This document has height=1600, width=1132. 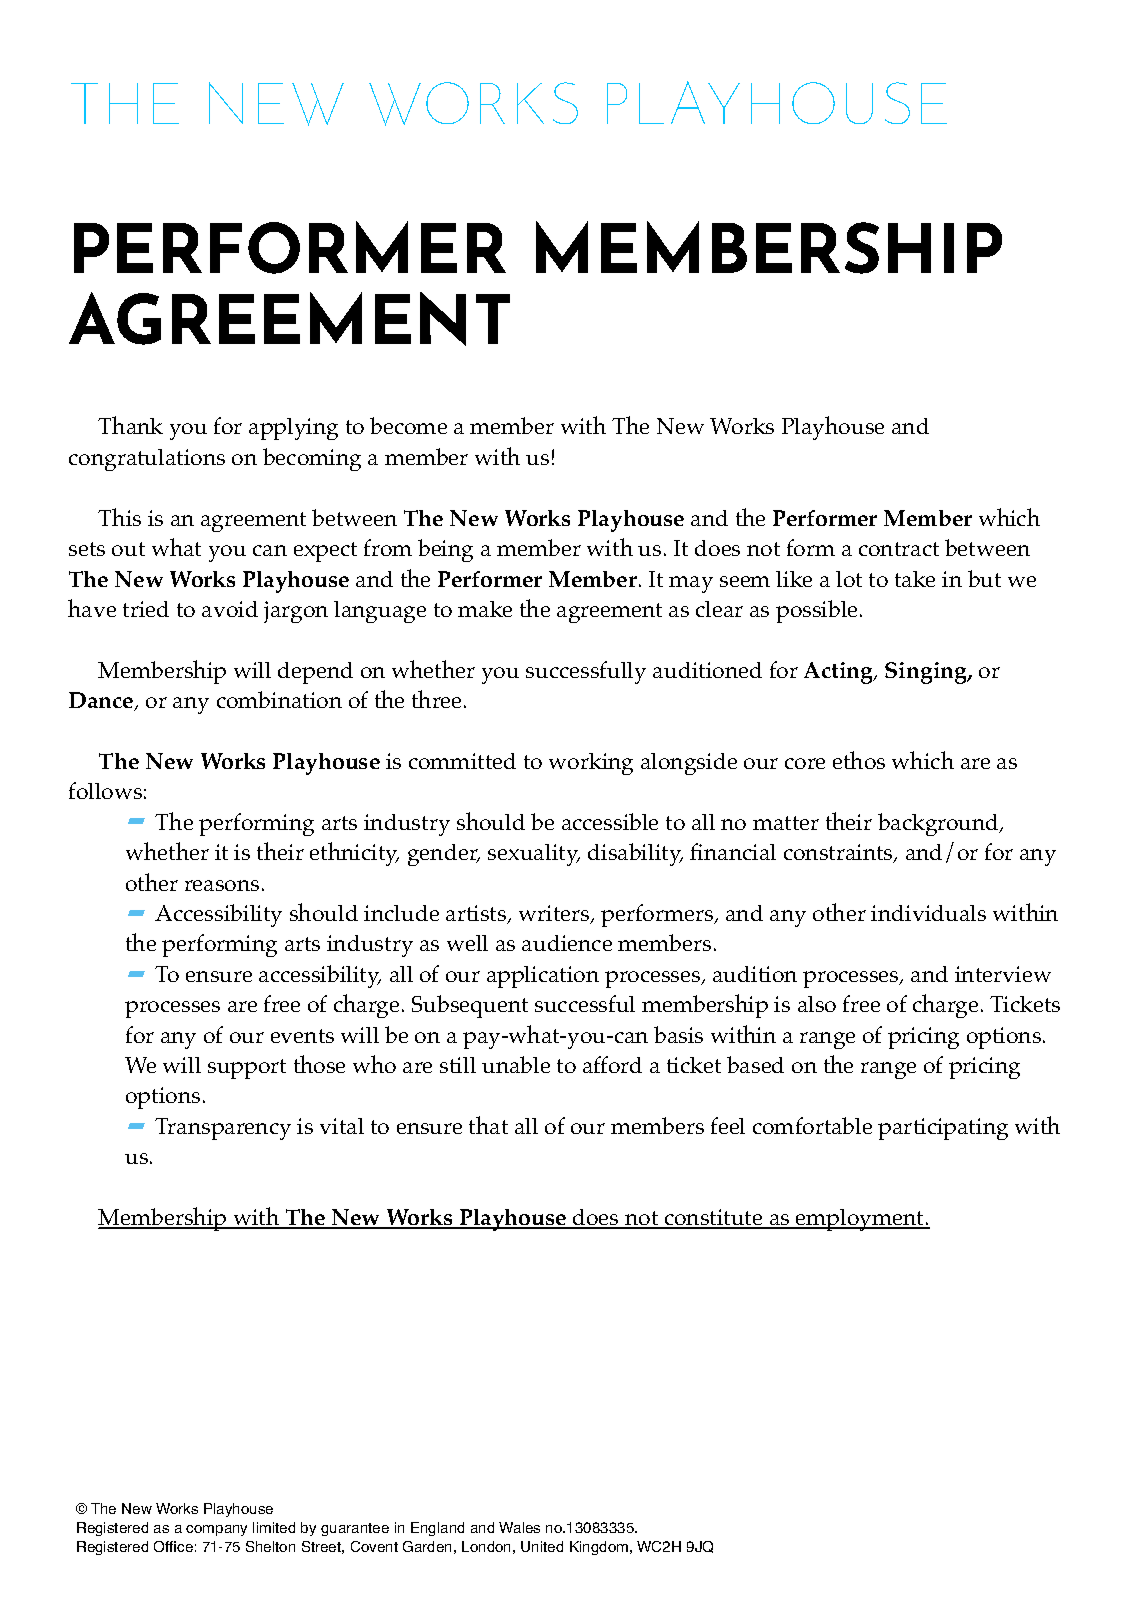 What do you see at coordinates (216, 1530) in the document?
I see `company` at bounding box center [216, 1530].
